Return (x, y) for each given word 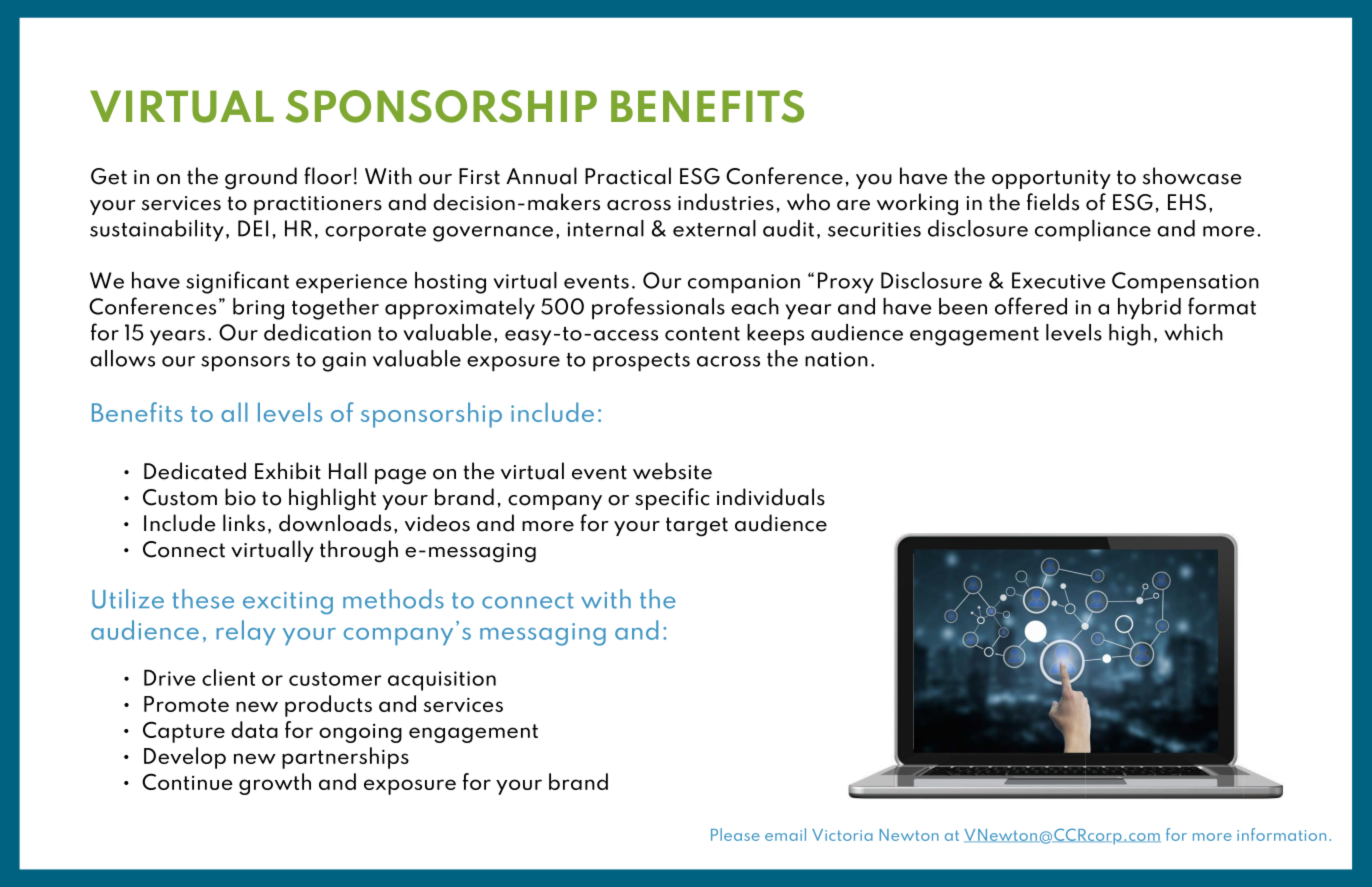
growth (275, 784)
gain (344, 362)
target (697, 527)
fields (1053, 202)
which (1193, 332)
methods (393, 599)
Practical (628, 176)
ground (261, 178)
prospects (641, 362)
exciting (288, 603)
